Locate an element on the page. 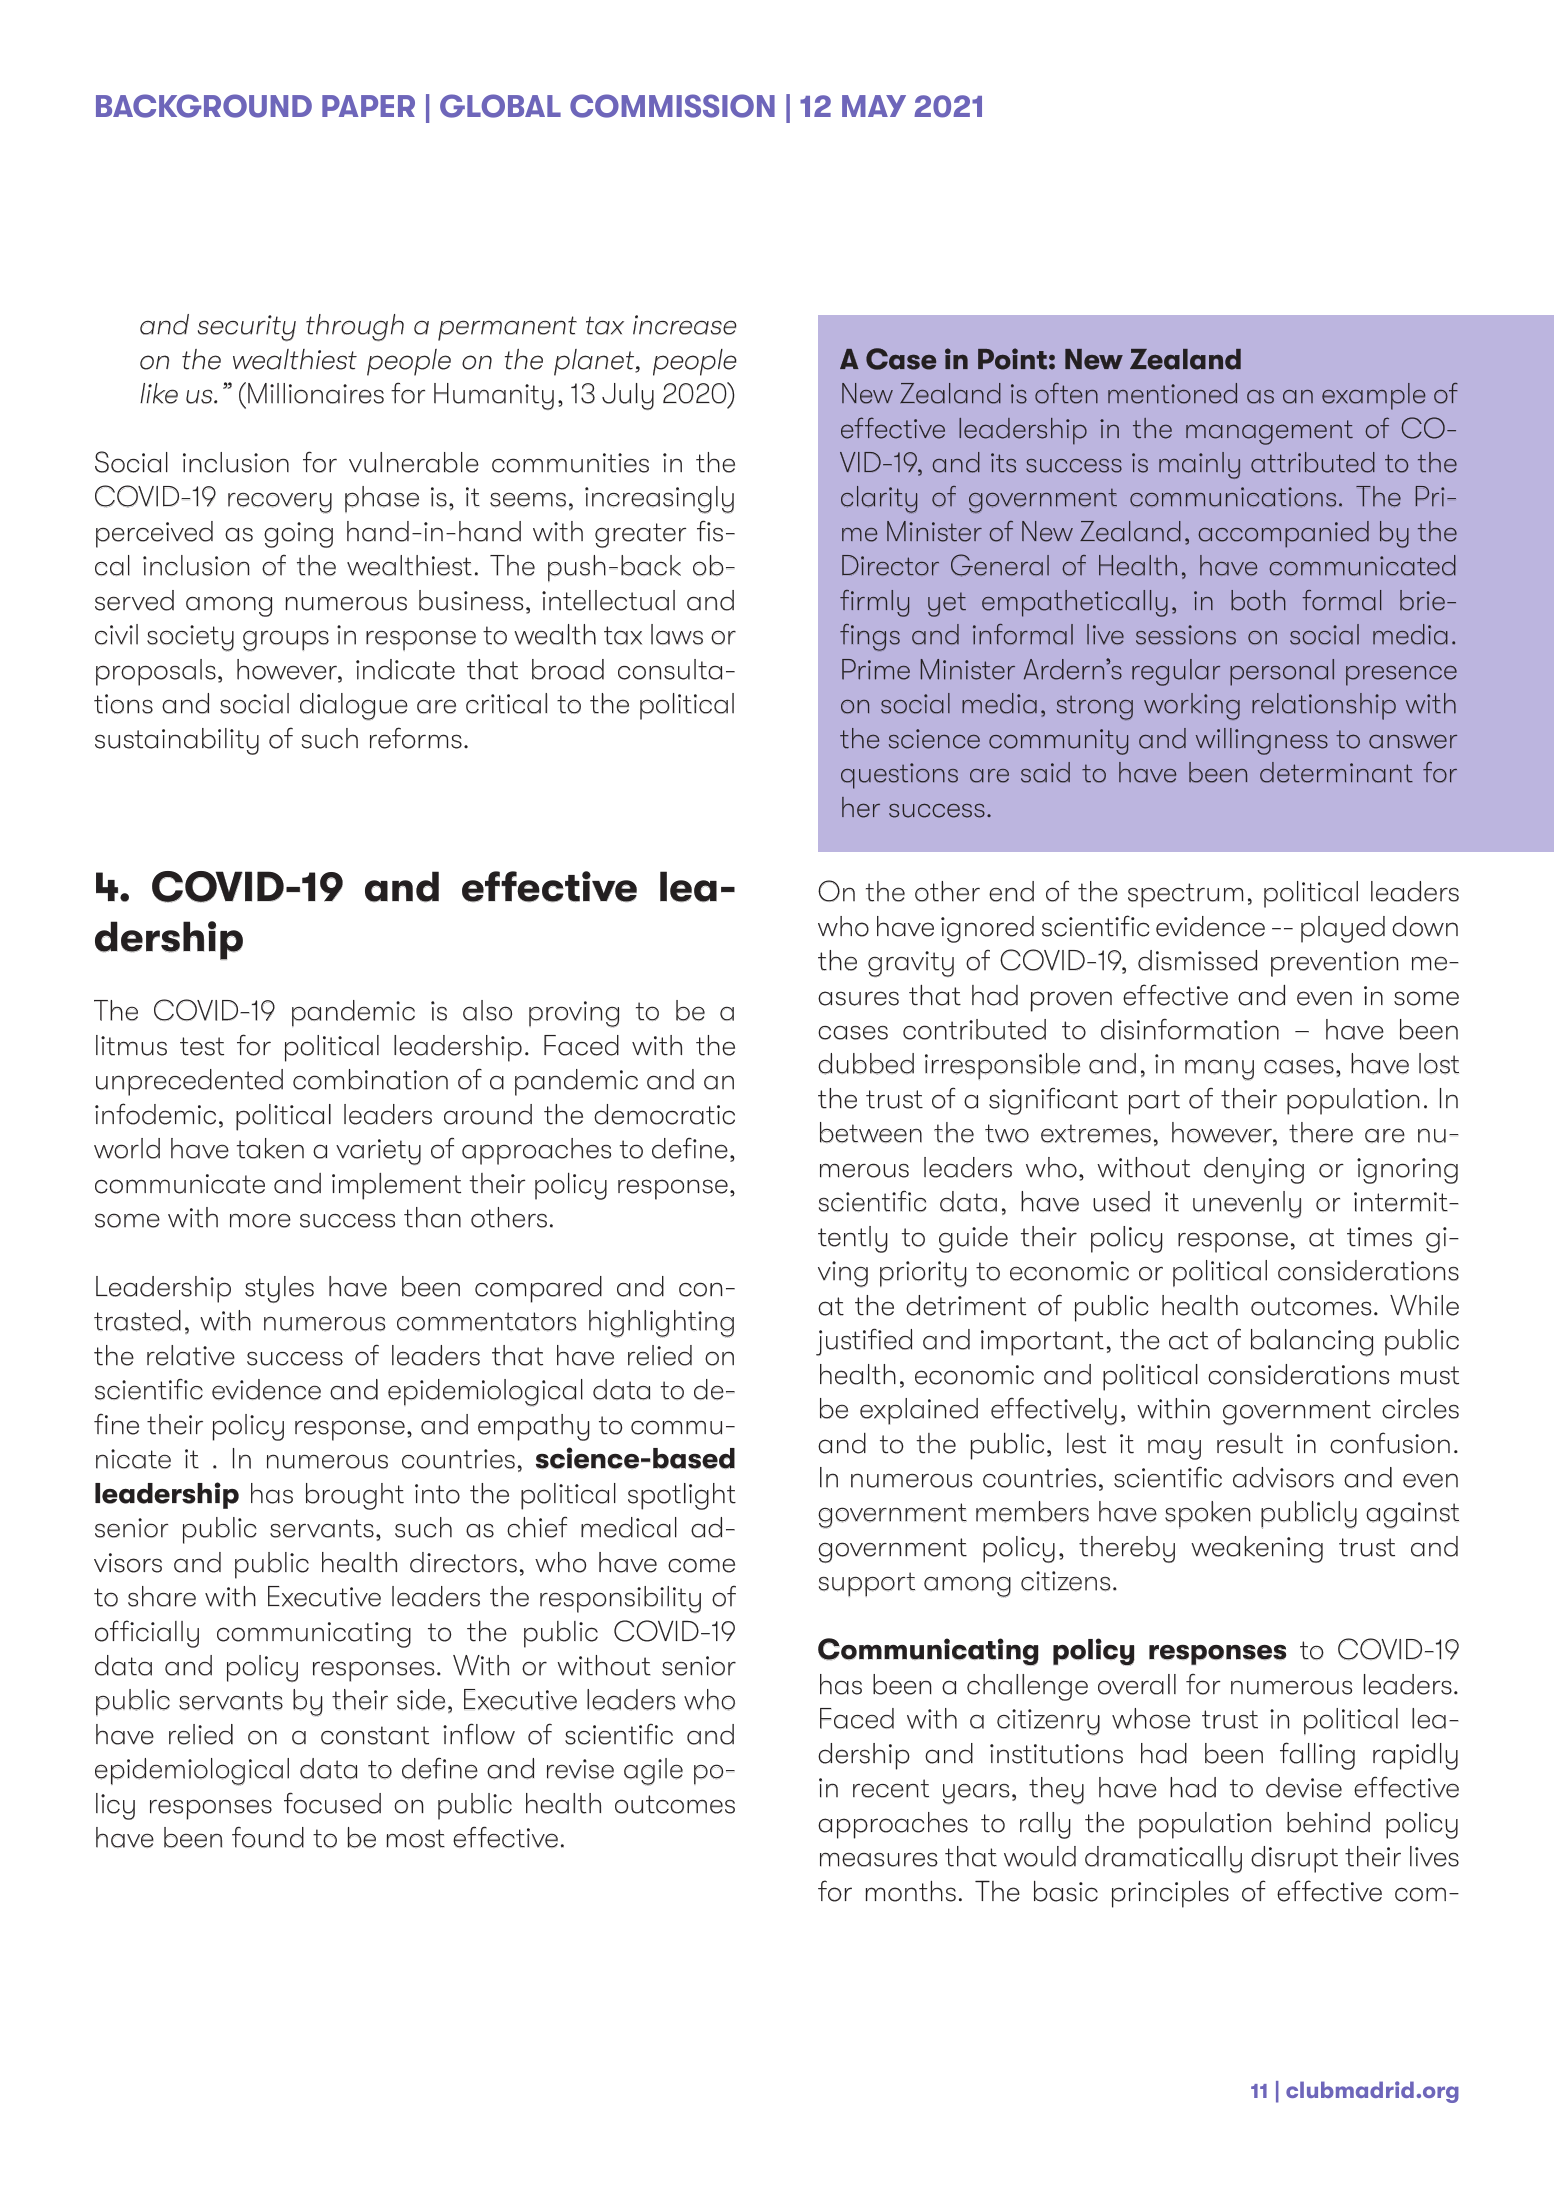 Image resolution: width=1554 pixels, height=2198 pixels. disinformation is located at coordinates (1190, 1029).
